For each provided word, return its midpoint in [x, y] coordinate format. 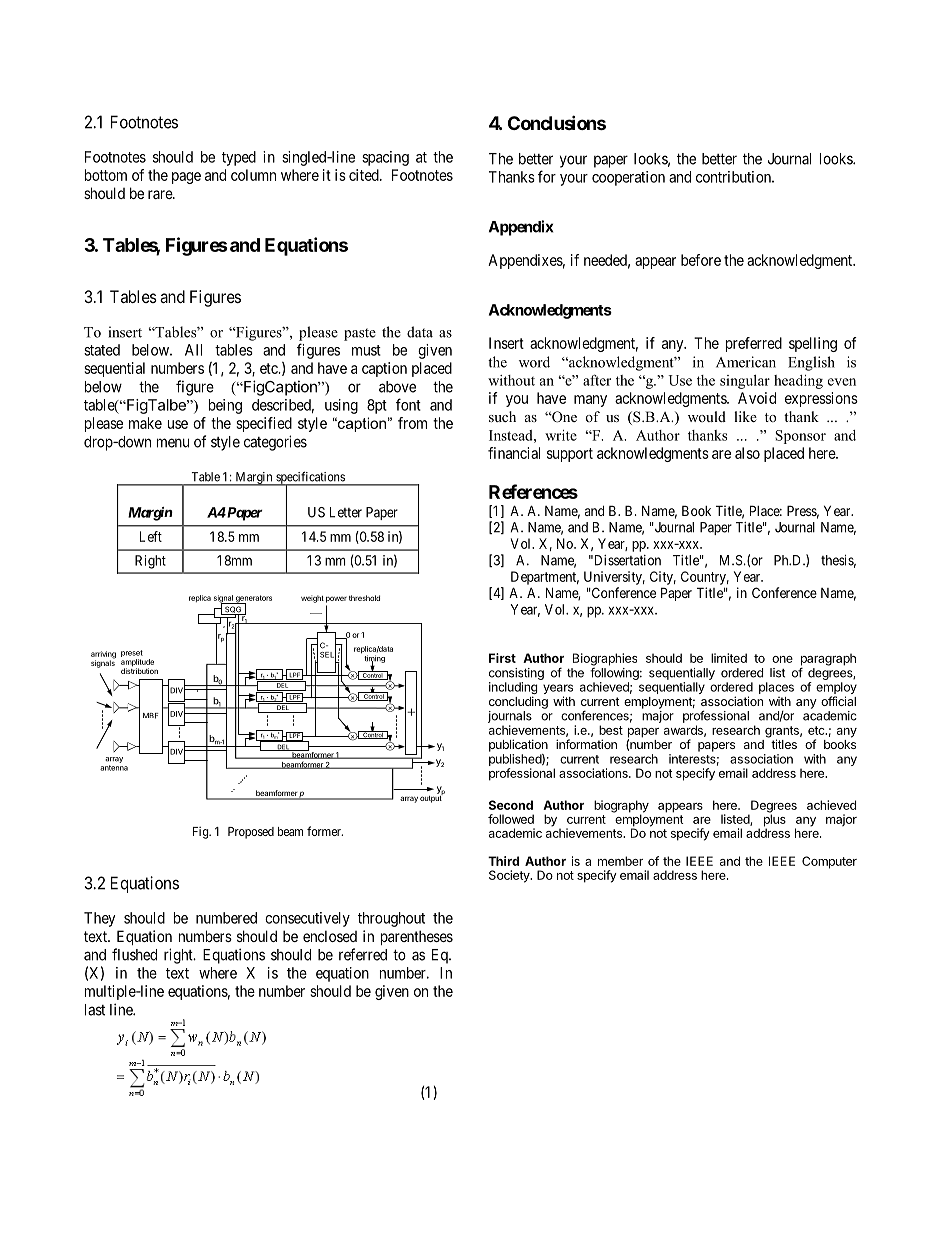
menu [173, 443]
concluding [518, 702]
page [186, 178]
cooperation [628, 178]
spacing [385, 158]
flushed [134, 954]
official [838, 701]
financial [514, 453]
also [747, 453]
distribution [139, 670]
